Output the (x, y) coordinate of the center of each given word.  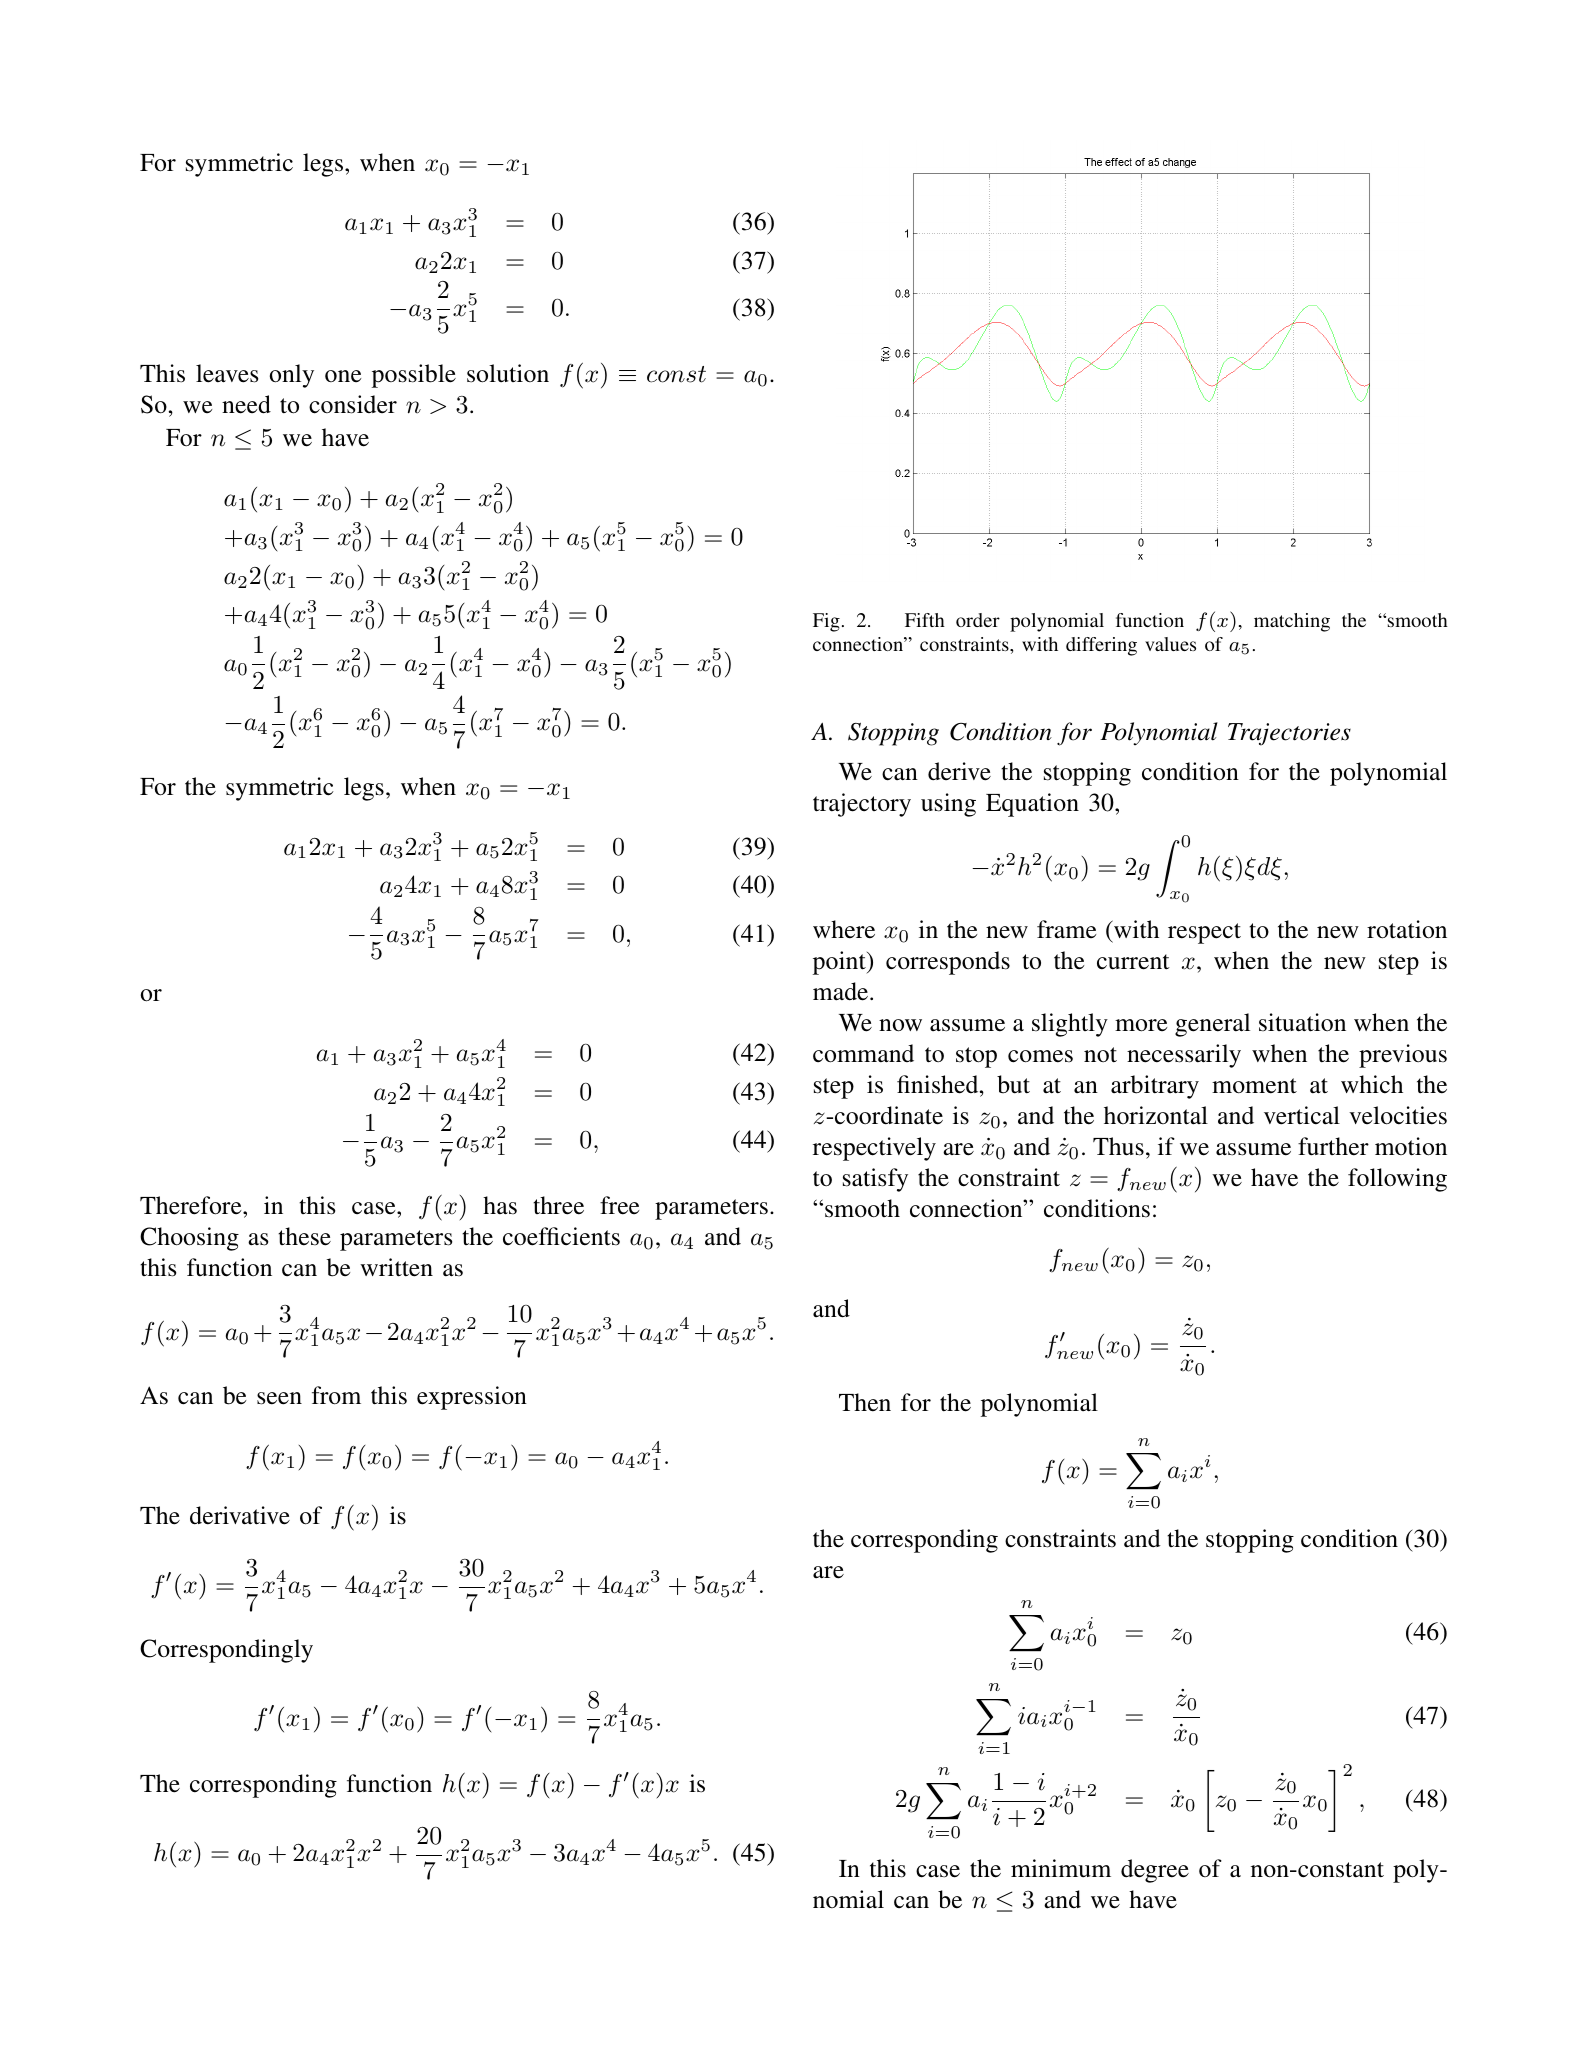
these (304, 1236)
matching (1292, 622)
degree (1155, 1871)
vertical (1302, 1115)
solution (508, 373)
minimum (1061, 1868)
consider (353, 404)
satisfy (875, 1180)
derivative (240, 1515)
